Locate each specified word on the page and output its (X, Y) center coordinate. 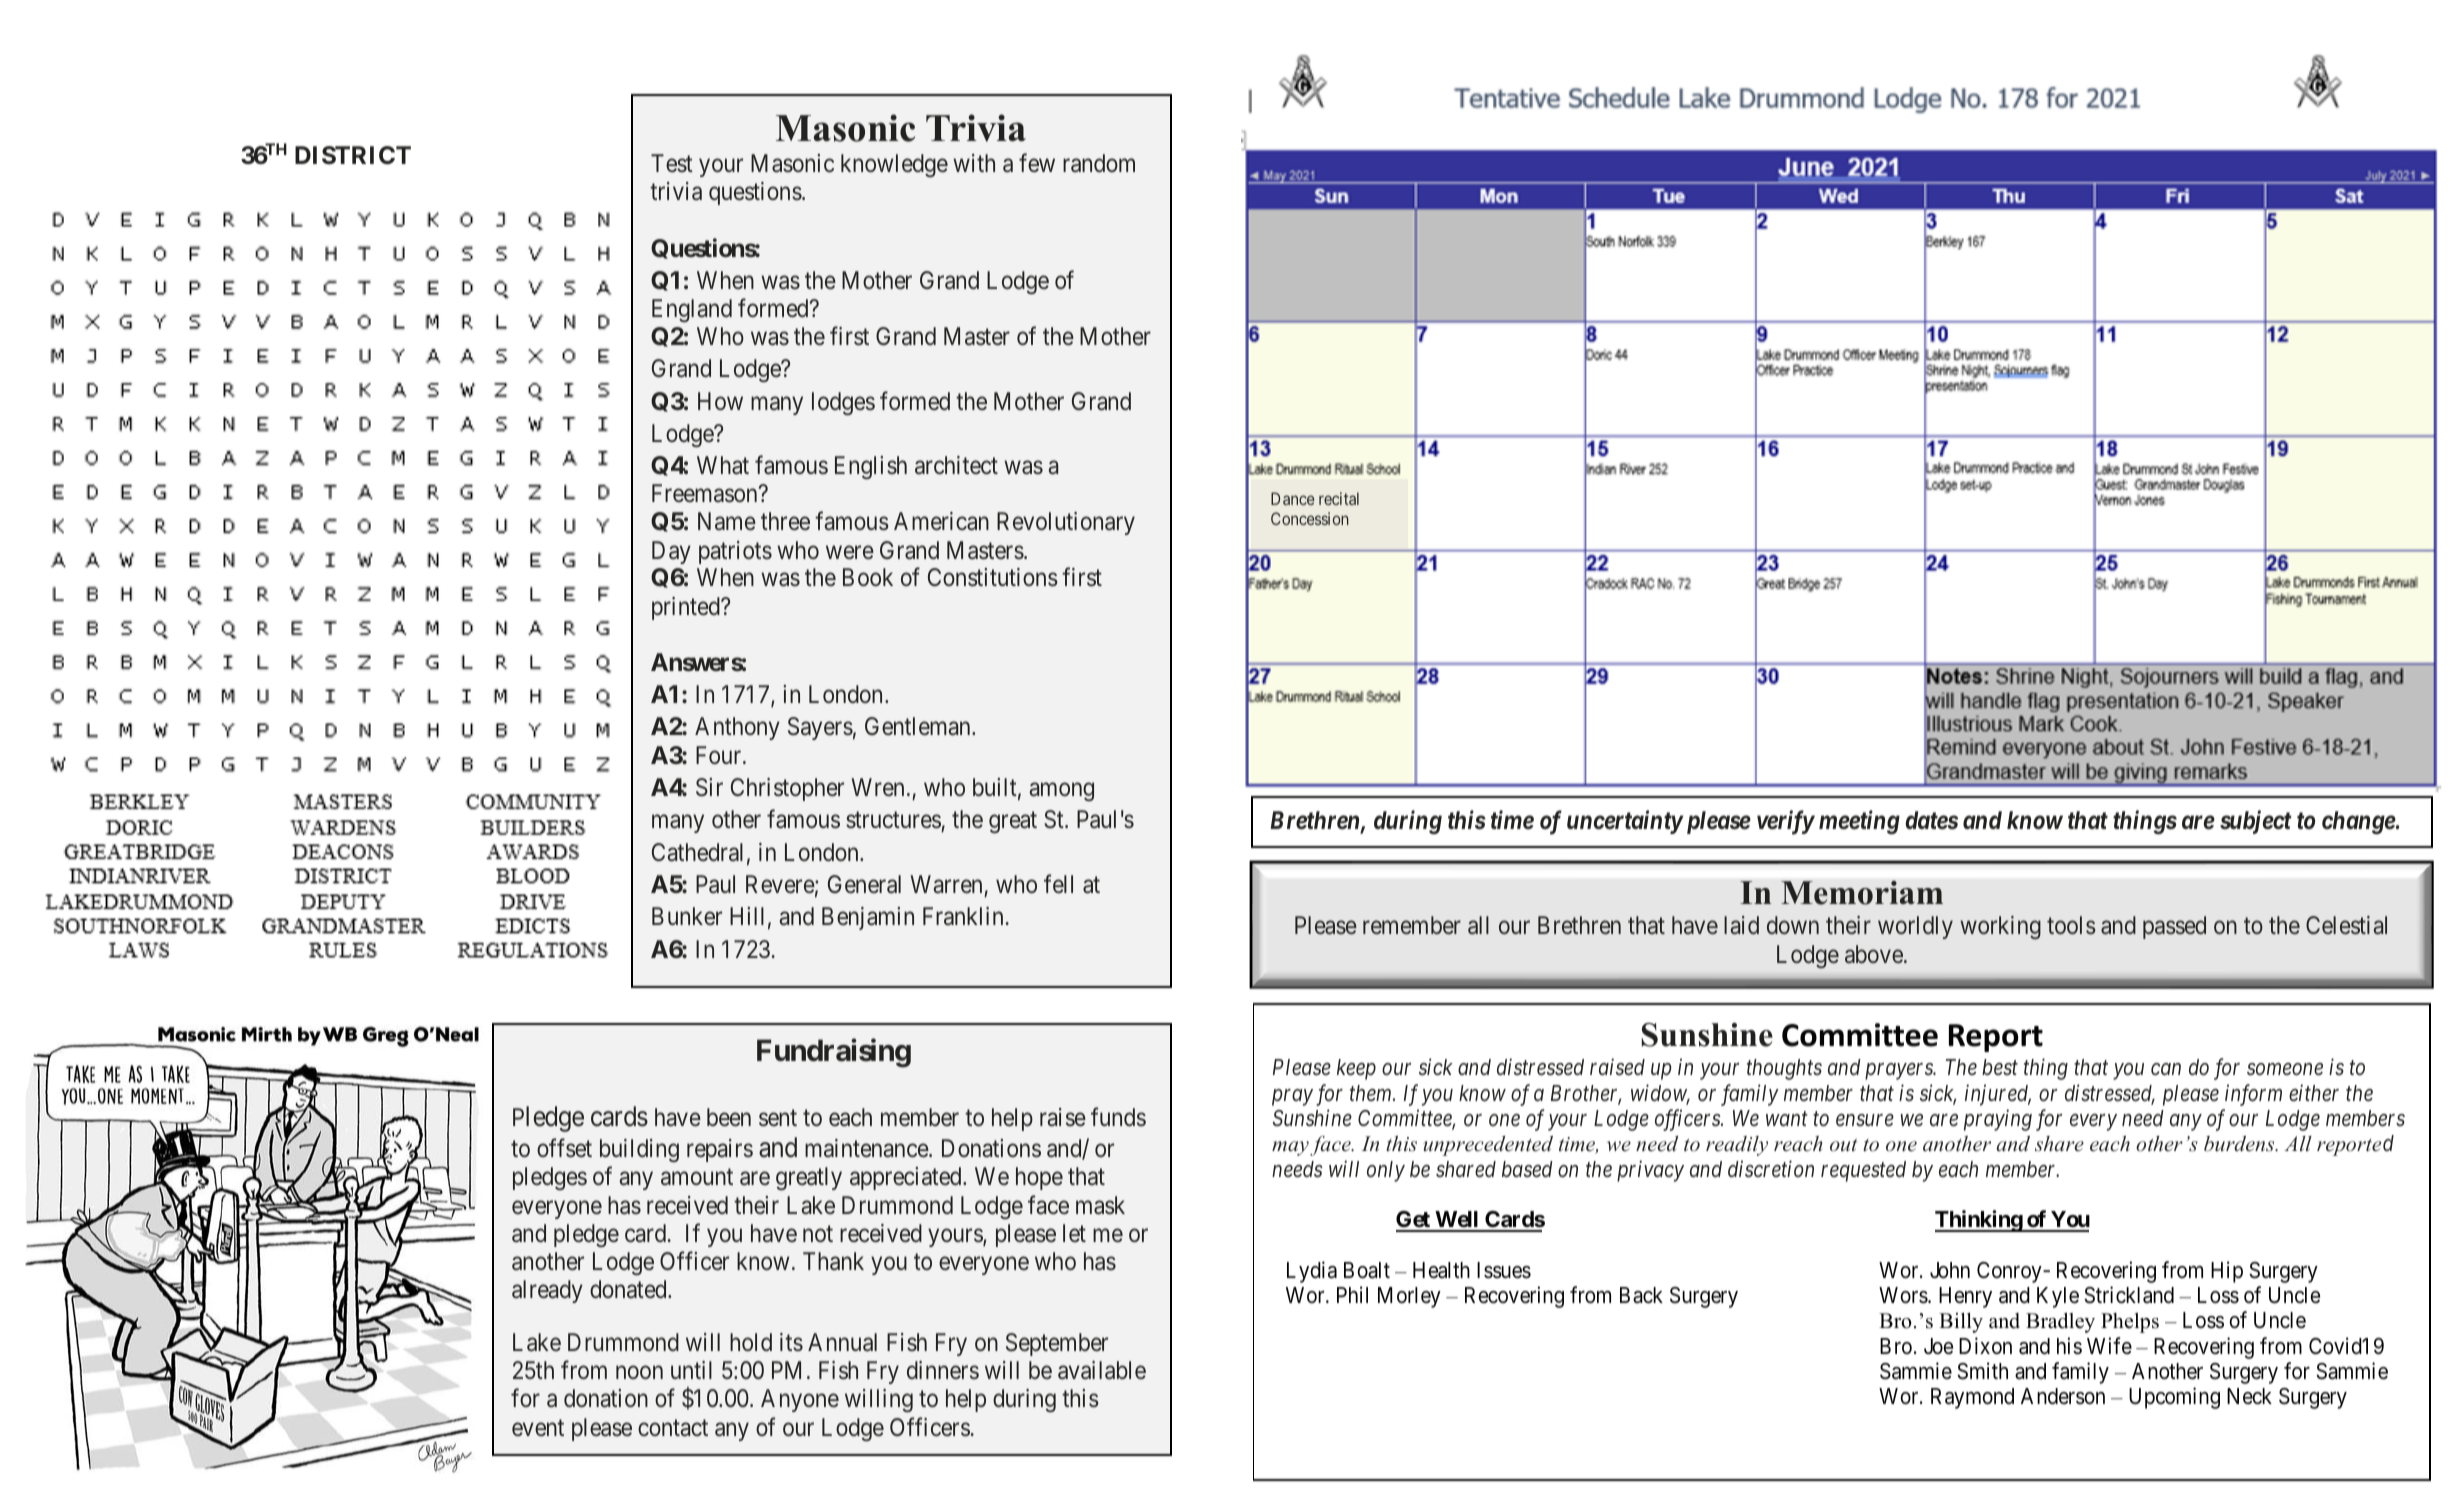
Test (672, 163)
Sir (709, 787)
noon (639, 1372)
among (1061, 792)
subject (2256, 822)
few (1037, 163)
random (1099, 163)
